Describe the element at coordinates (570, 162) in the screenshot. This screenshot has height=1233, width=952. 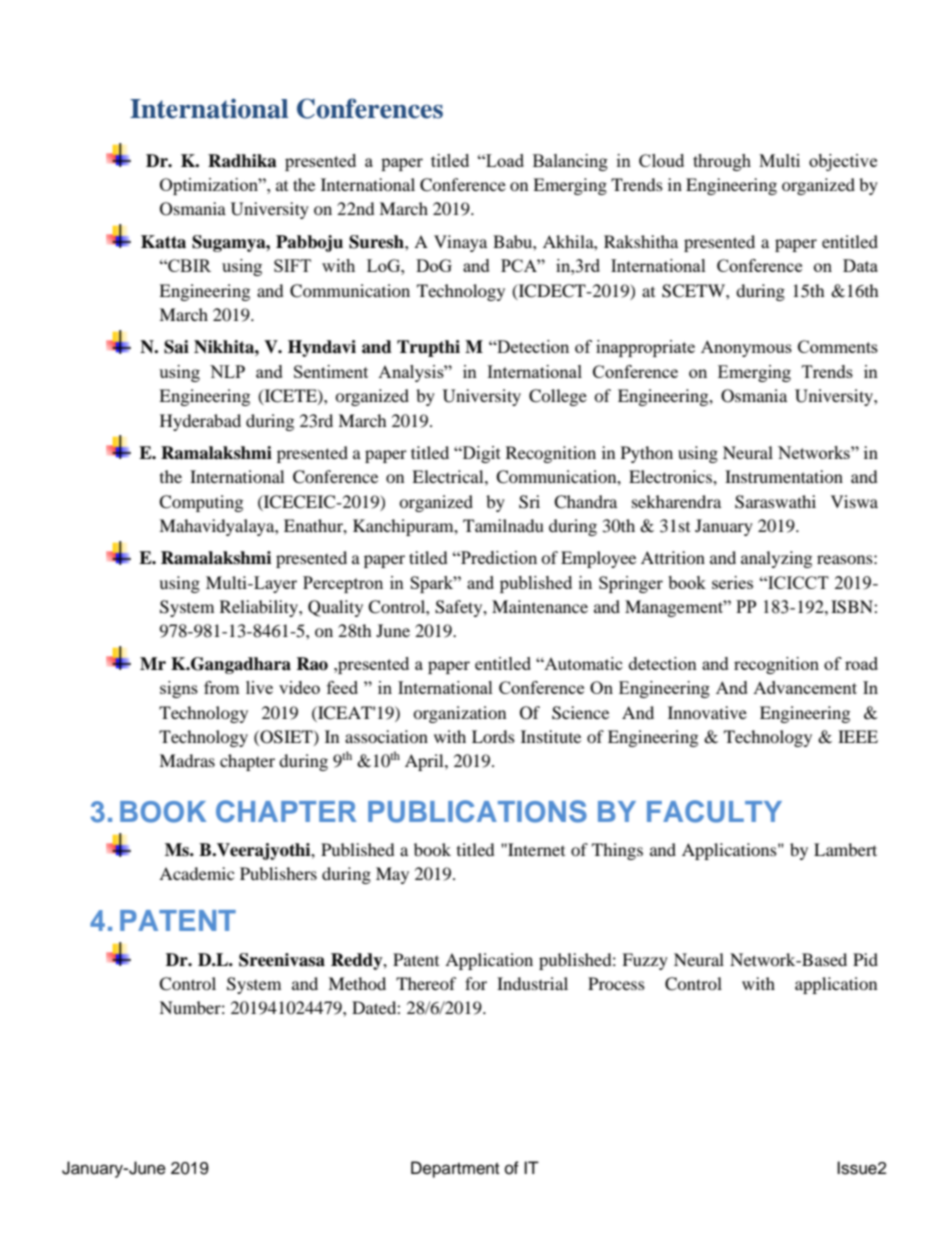
I see `Balancing` at that location.
